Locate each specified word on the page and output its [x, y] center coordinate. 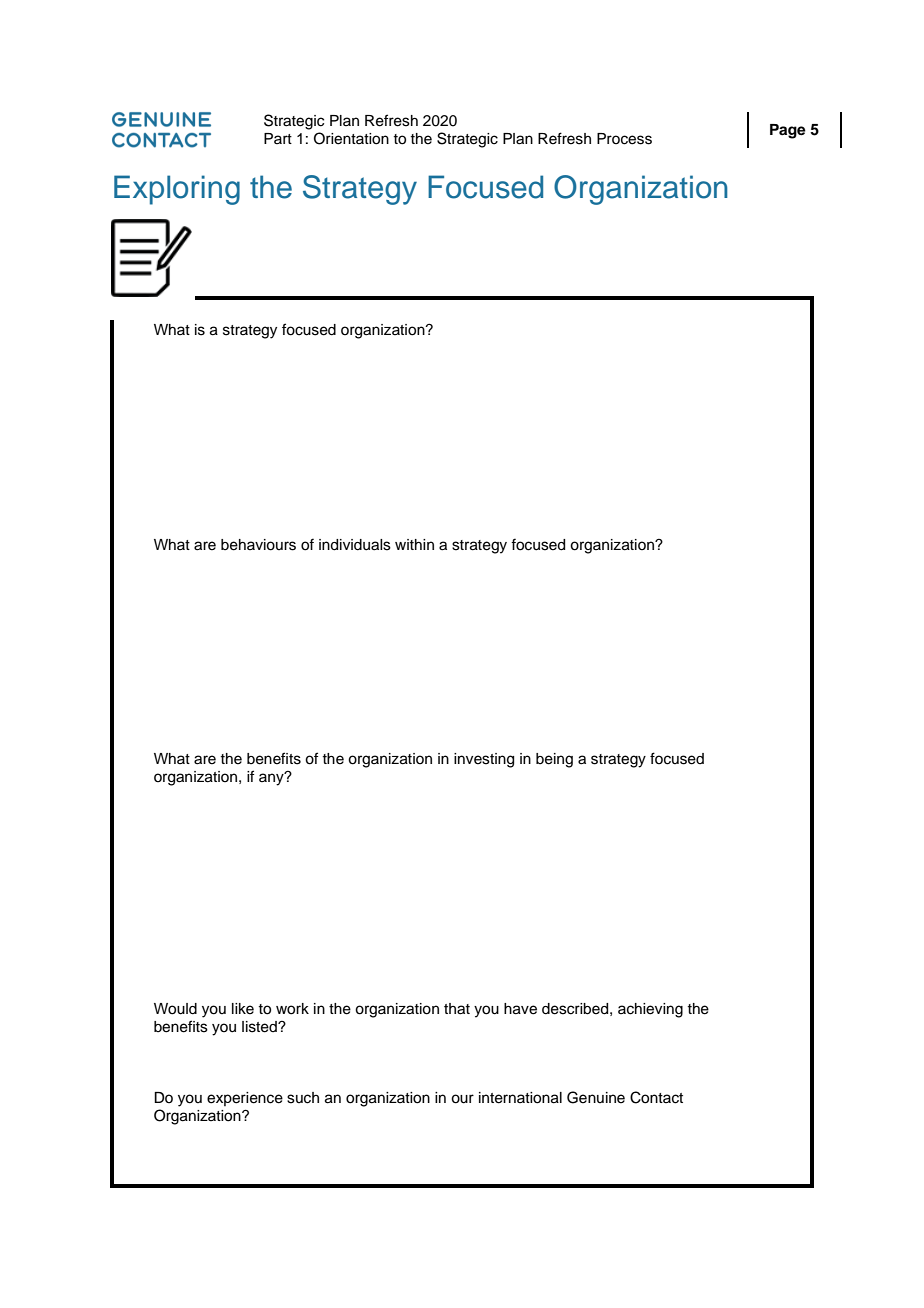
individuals [355, 545]
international [520, 1098]
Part [278, 138]
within [414, 544]
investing [484, 760]
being [554, 760]
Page [788, 131]
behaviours [258, 545]
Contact [656, 1097]
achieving [650, 1010]
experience [245, 1099]
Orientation [351, 138]
